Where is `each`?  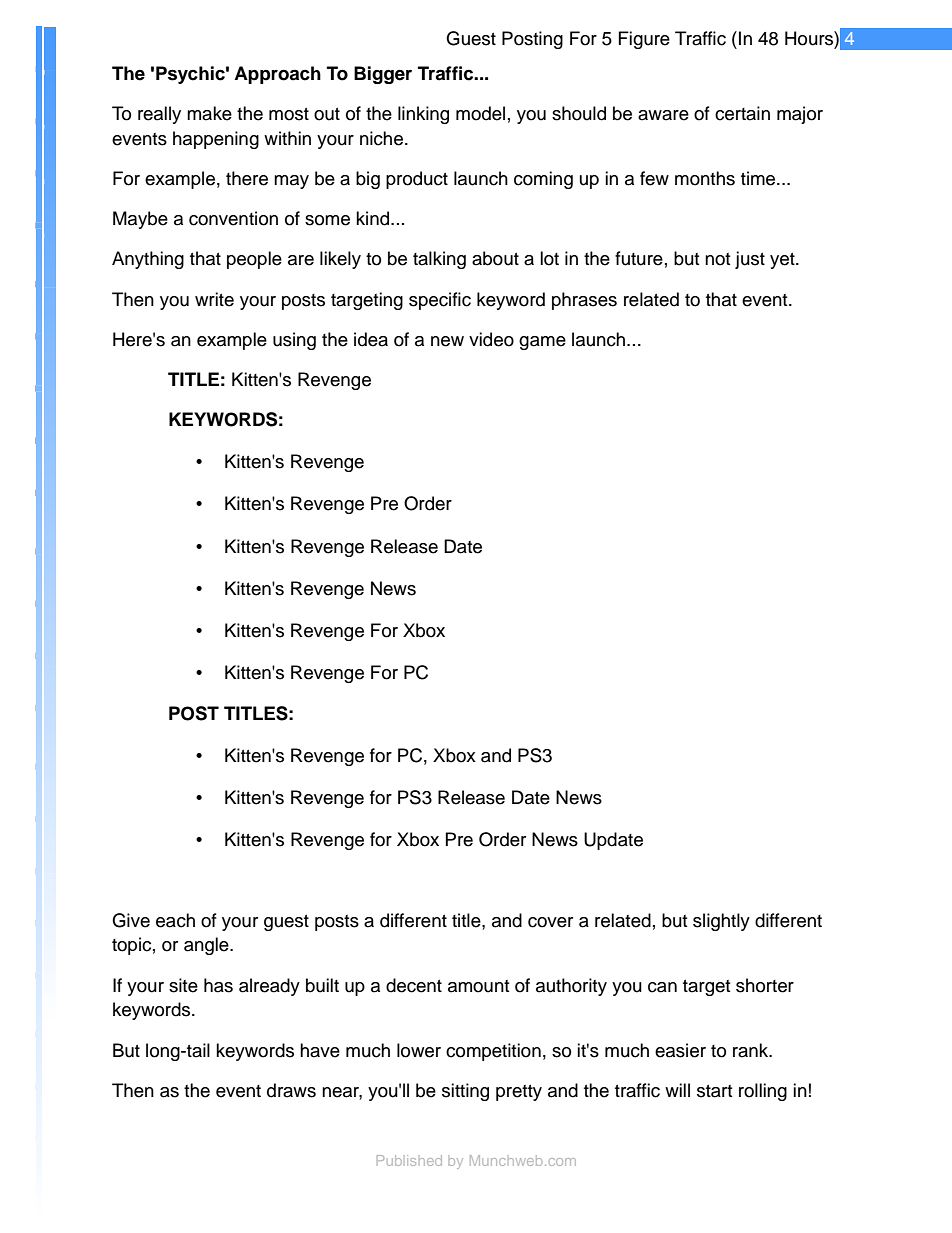
each is located at coordinates (175, 920).
